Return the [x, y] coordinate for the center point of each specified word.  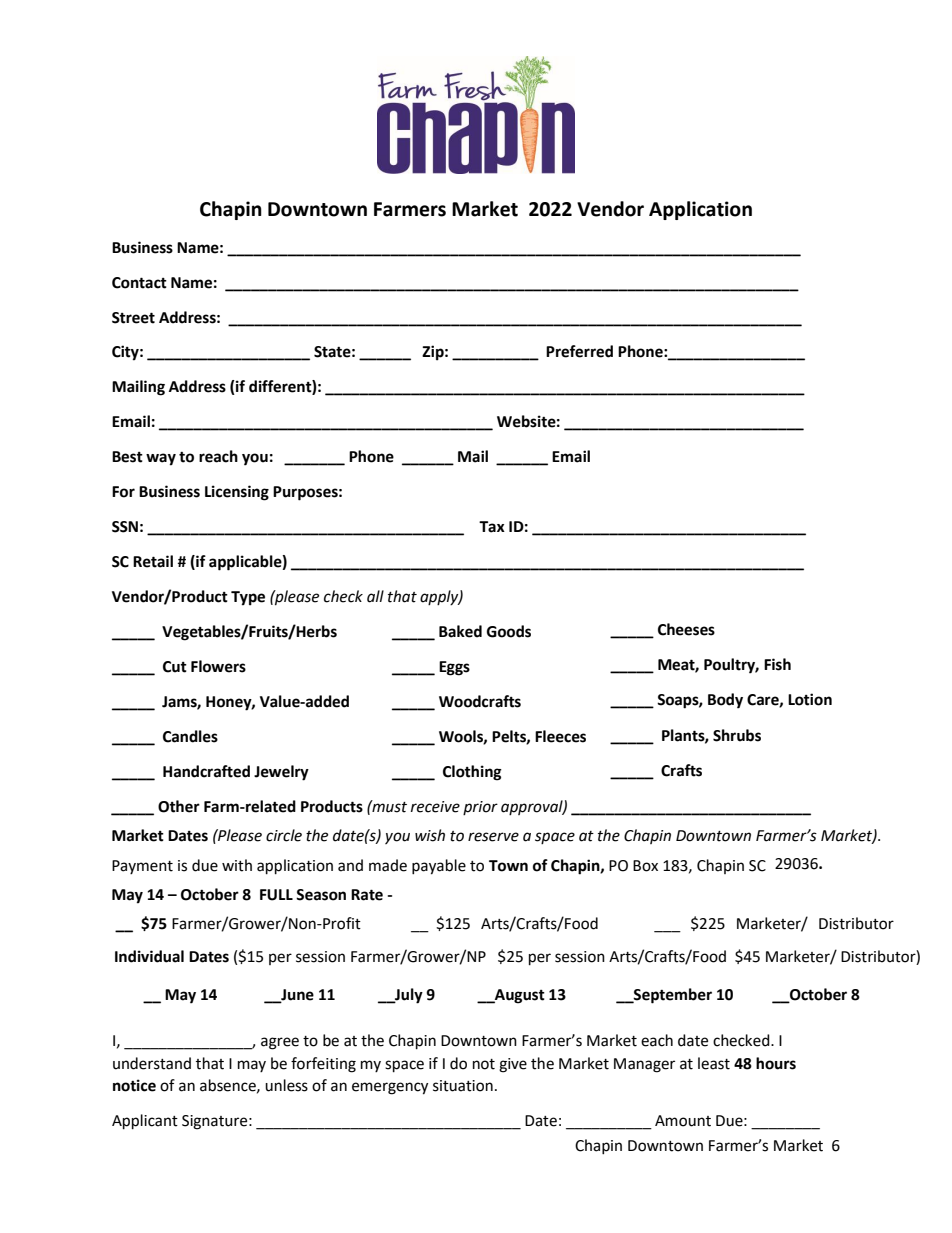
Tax [492, 527]
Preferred [579, 351]
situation [463, 1086]
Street [133, 318]
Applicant [145, 1122]
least [714, 1063]
